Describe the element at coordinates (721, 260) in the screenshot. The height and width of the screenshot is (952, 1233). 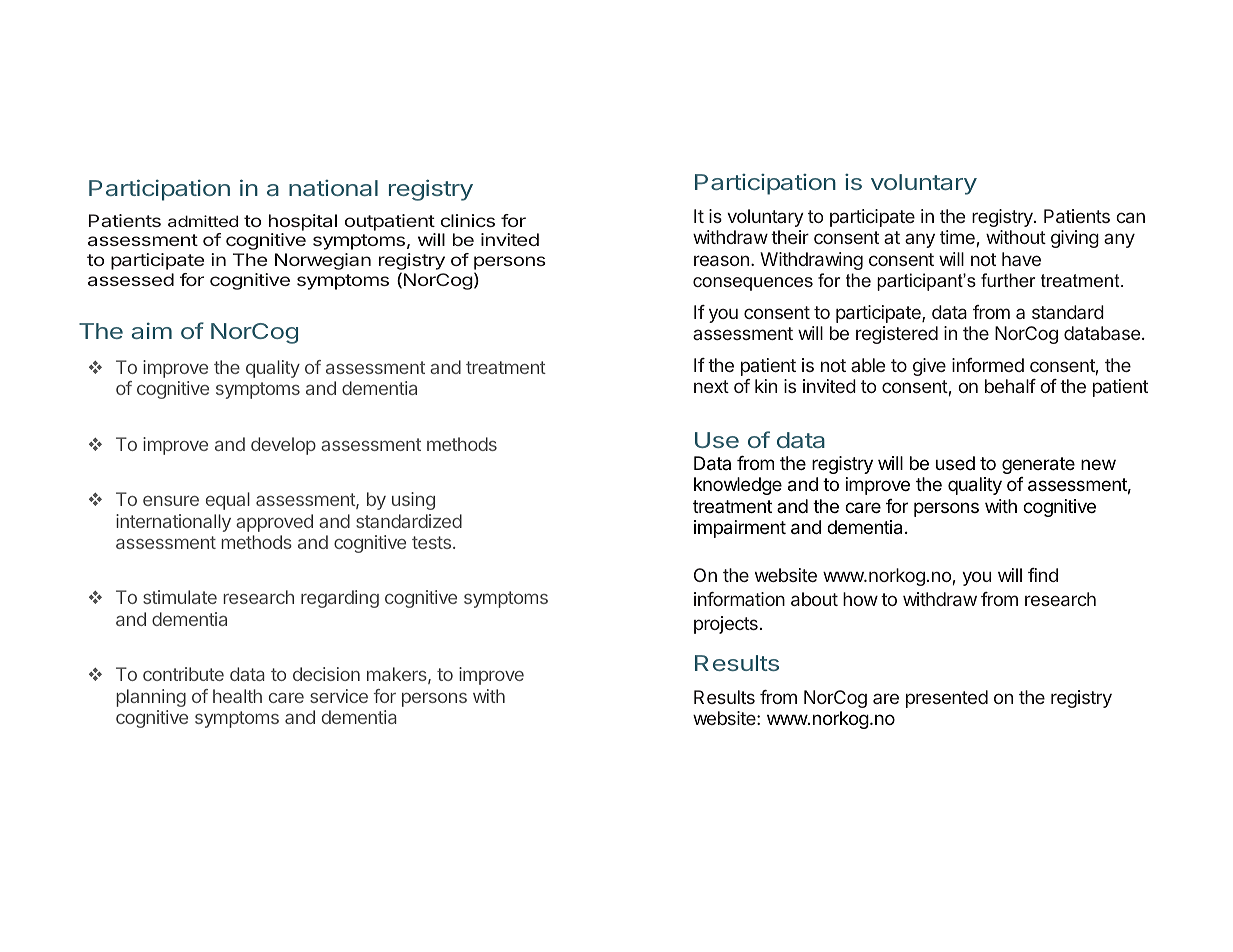
I see `reason` at that location.
